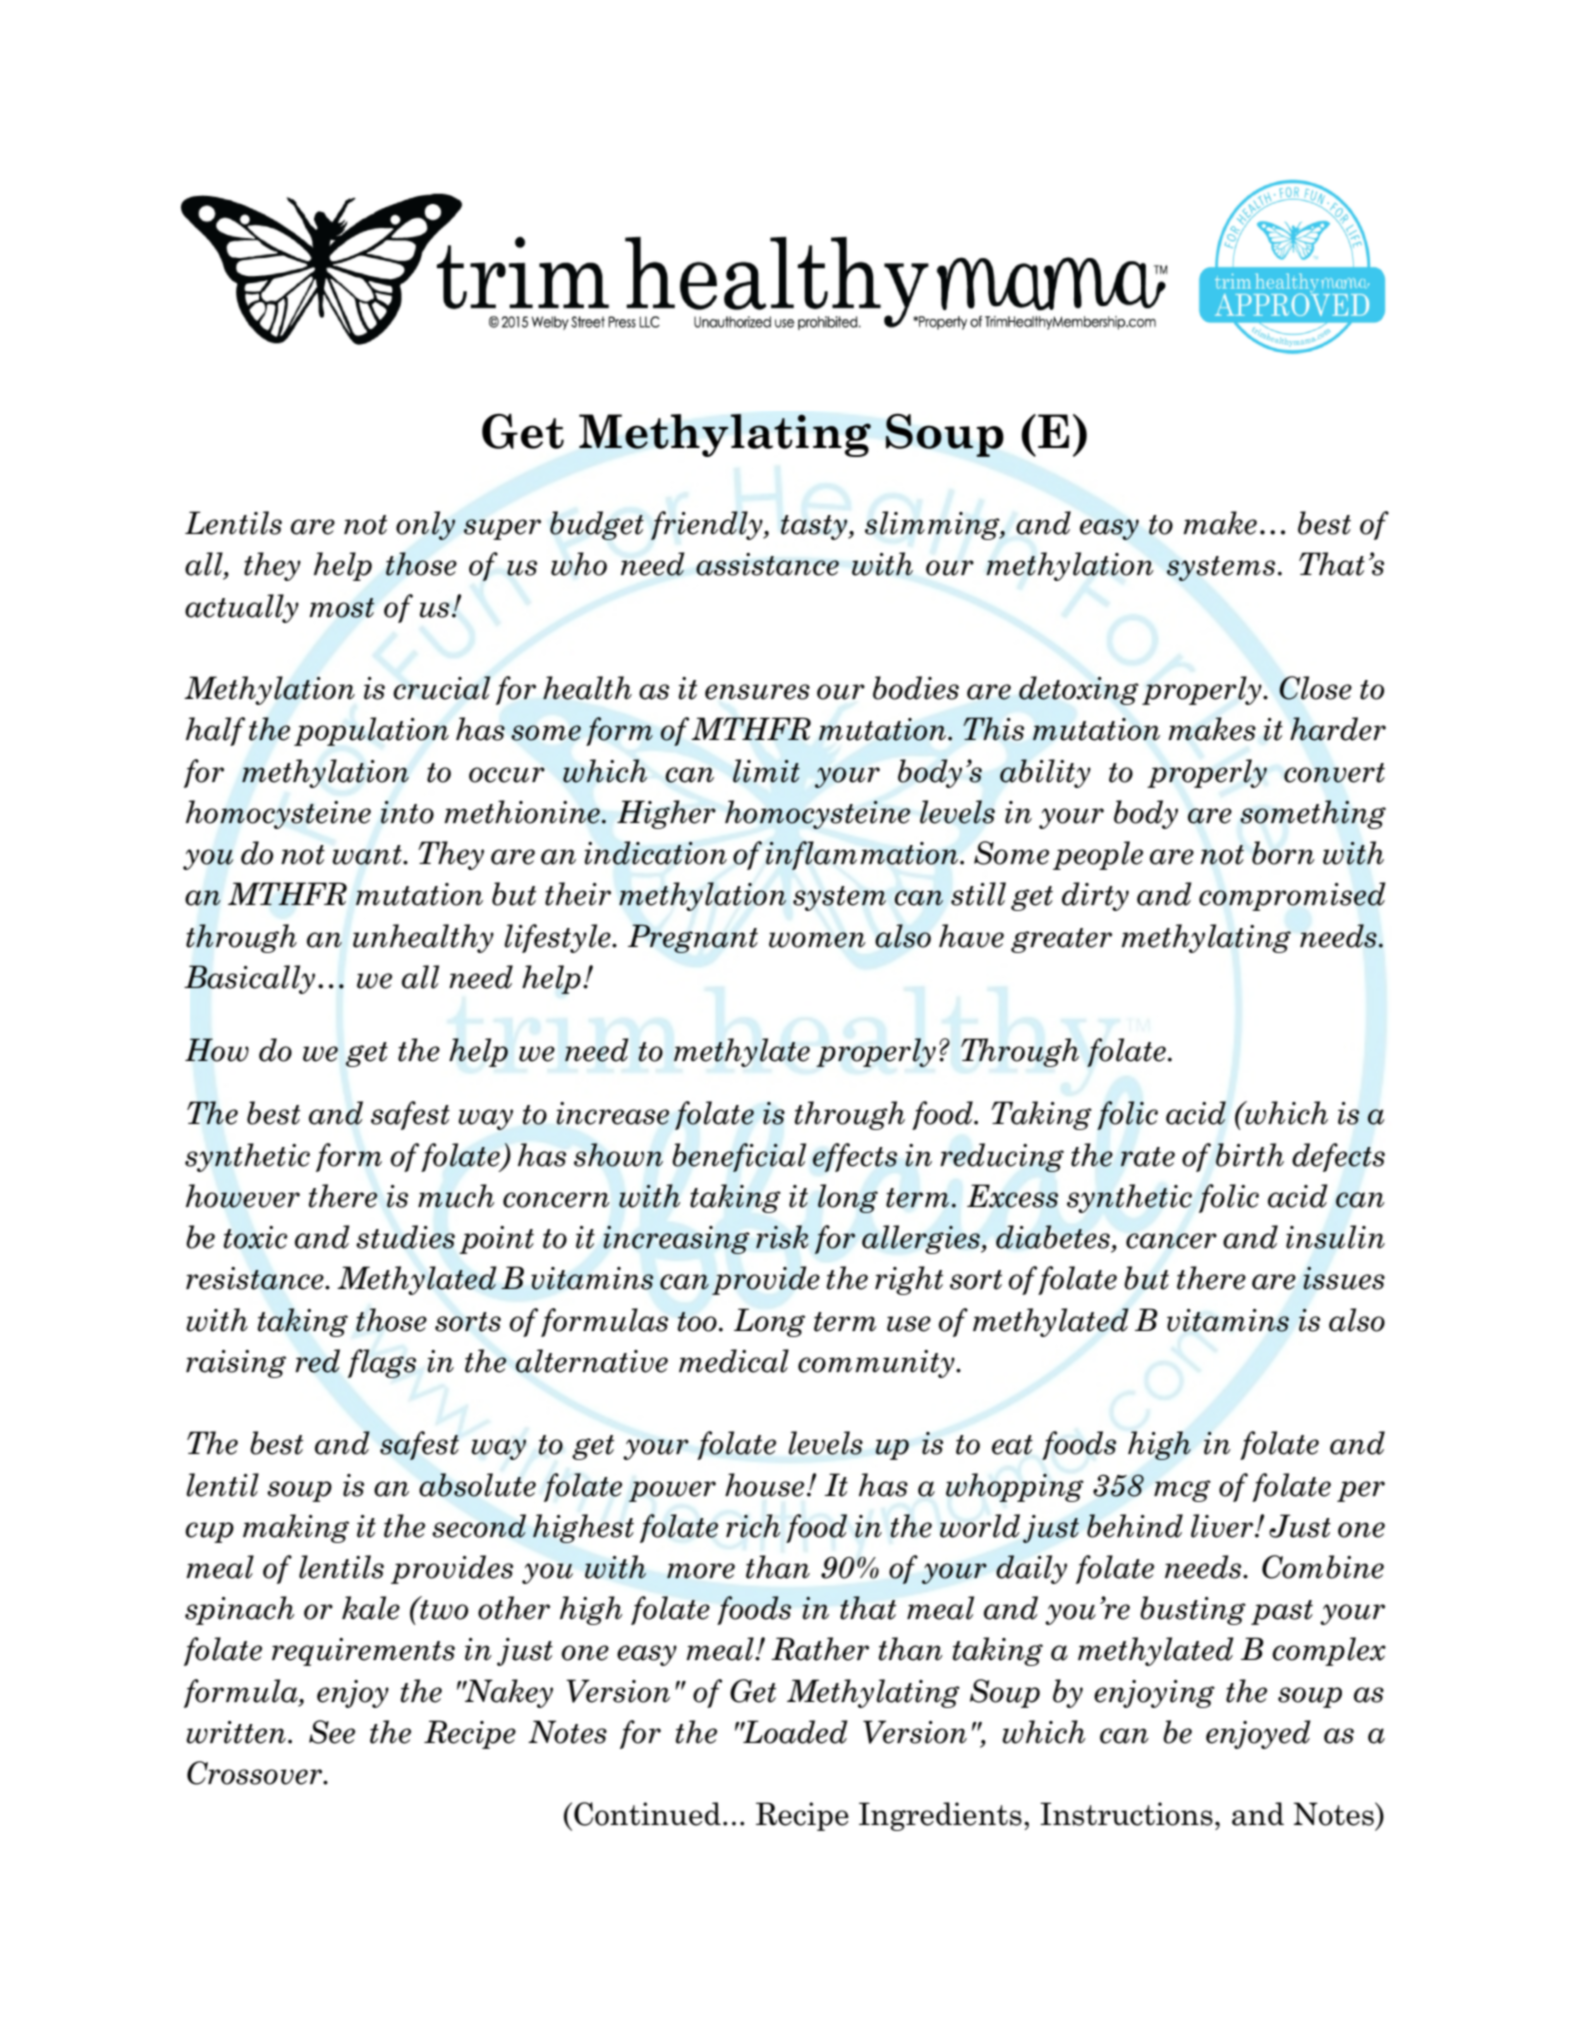  What do you see at coordinates (1182, 1491) in the screenshot?
I see `mcg` at bounding box center [1182, 1491].
